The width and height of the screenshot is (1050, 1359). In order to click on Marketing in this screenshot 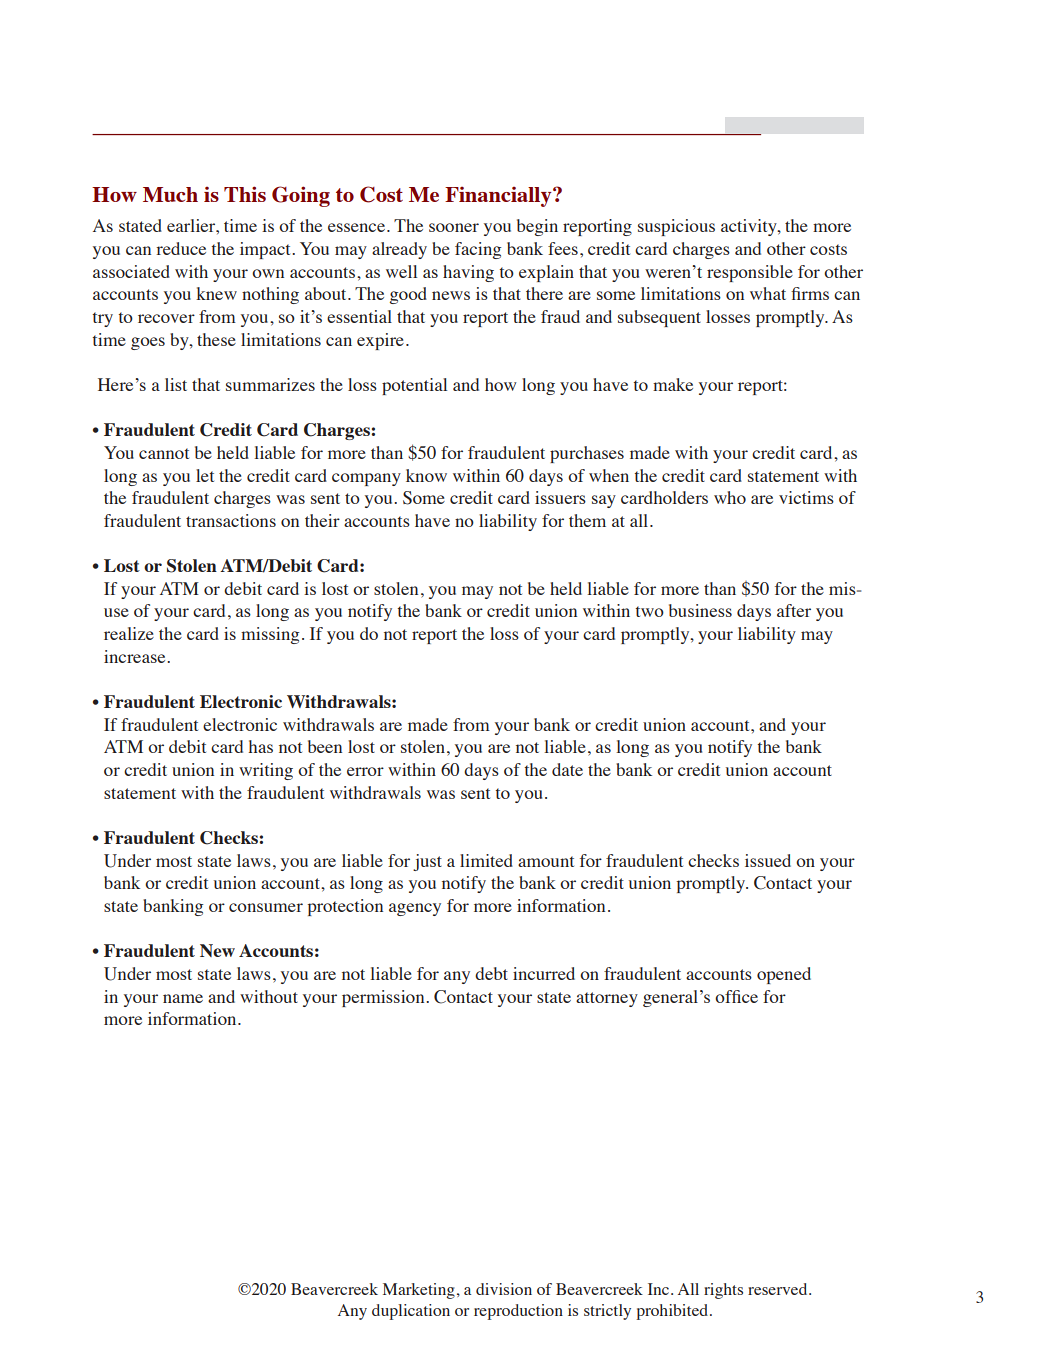, I will do `click(419, 1291)`.
